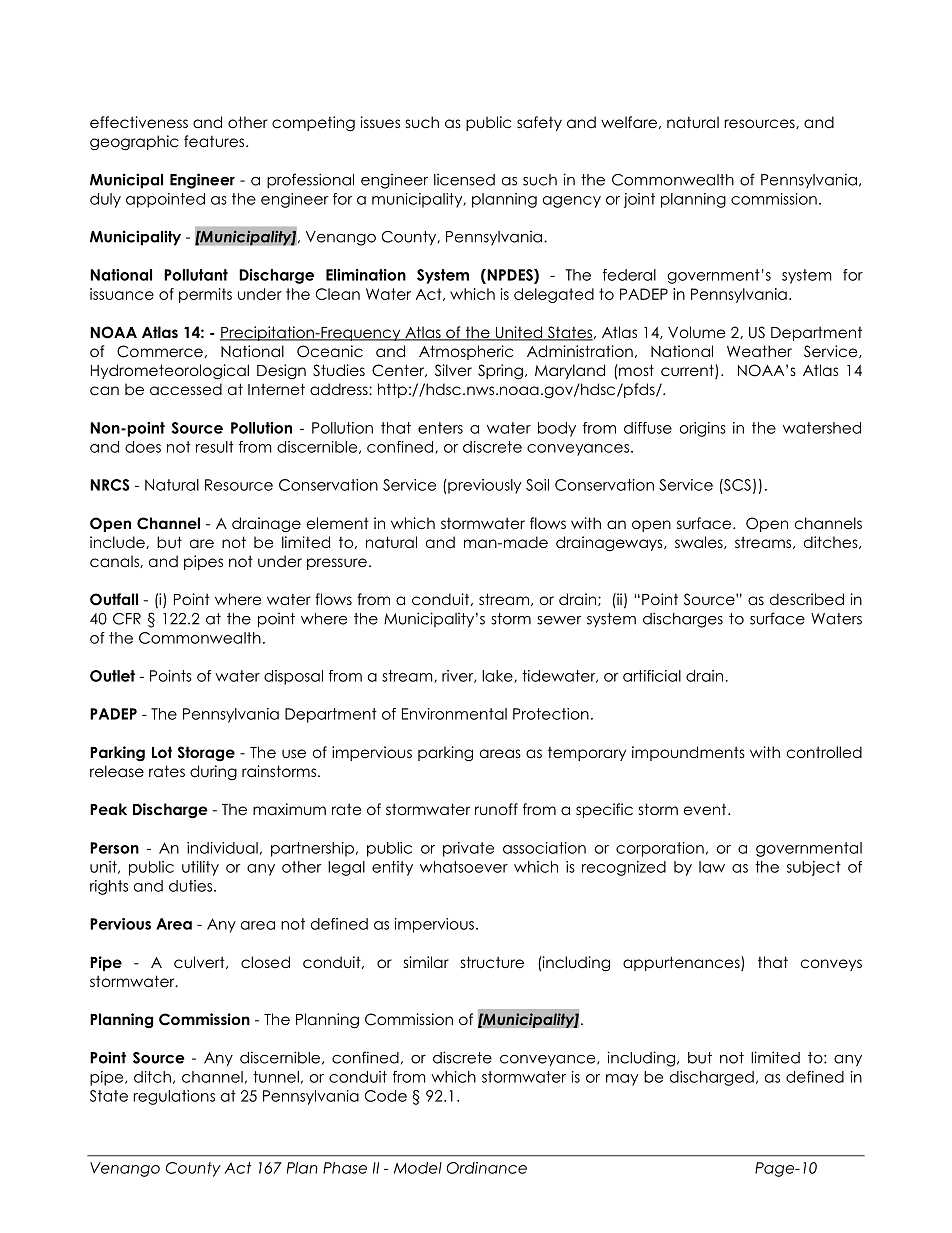  I want to click on previously, so click(483, 486).
